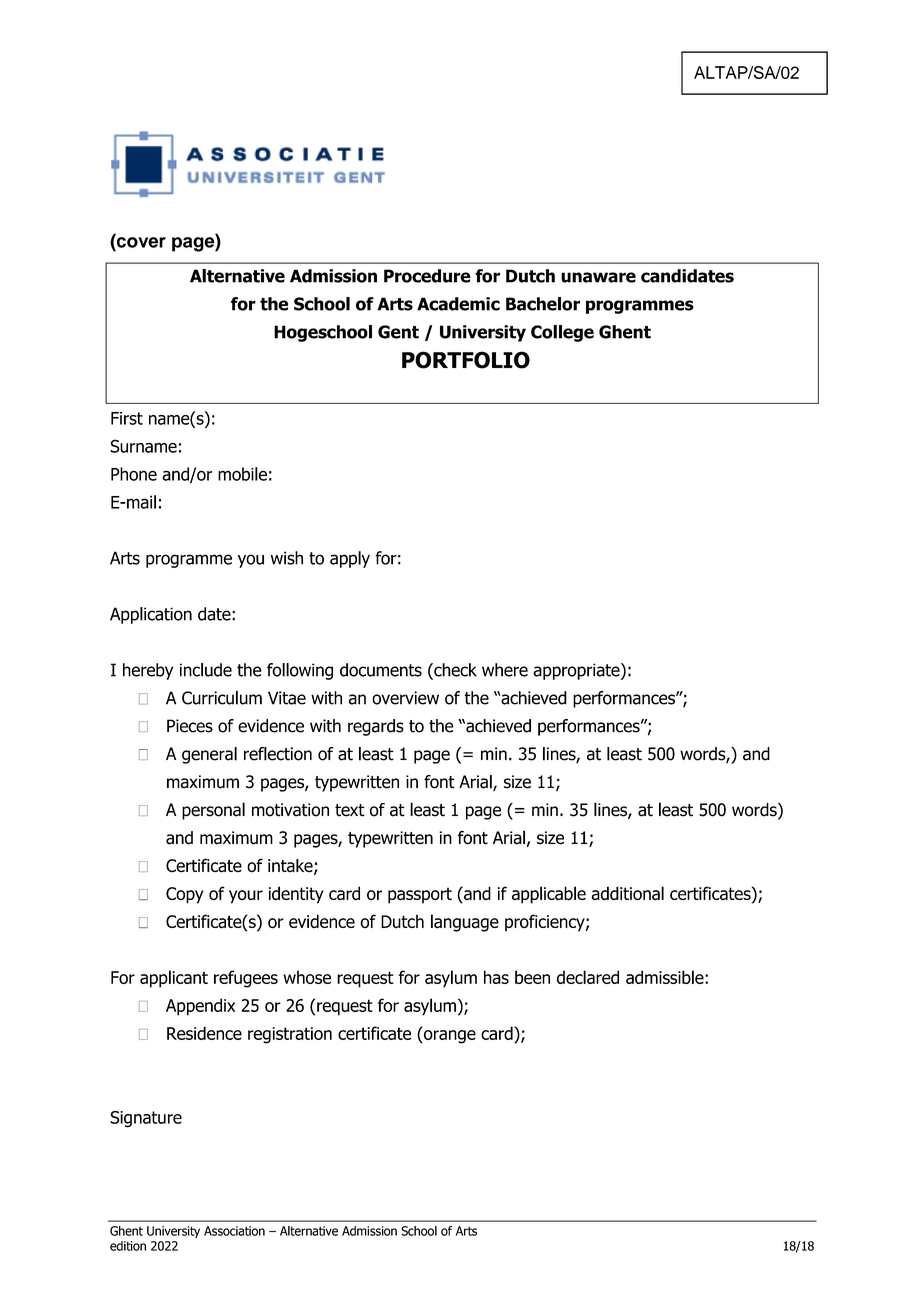 The image size is (924, 1308). What do you see at coordinates (381, 670) in the image?
I see `documents` at bounding box center [381, 670].
